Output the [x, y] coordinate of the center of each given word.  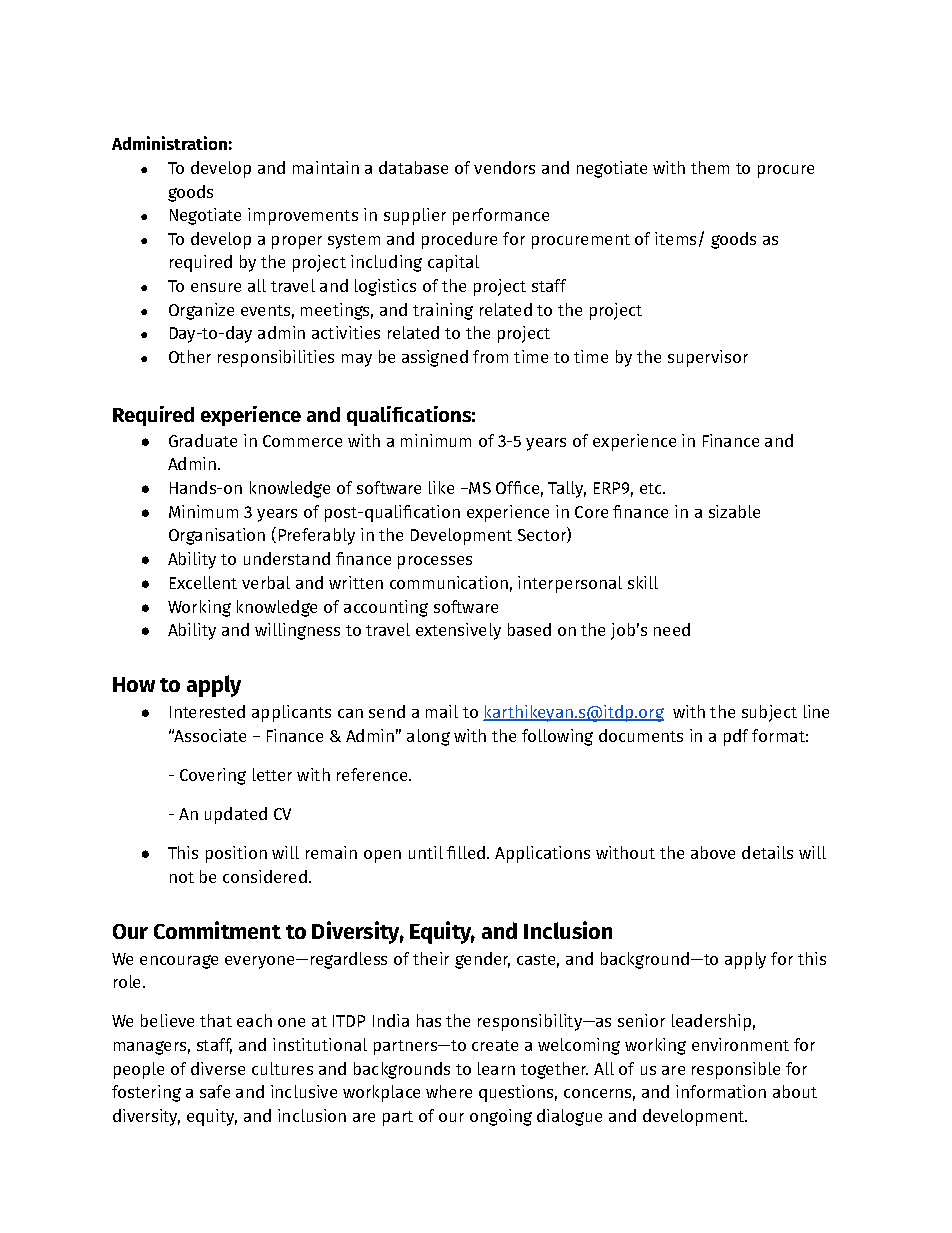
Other [190, 356]
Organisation [217, 536]
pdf [736, 737]
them [710, 167]
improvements [303, 216]
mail [442, 711]
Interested [207, 711]
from [490, 356]
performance [501, 216]
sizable [734, 511]
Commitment [217, 930]
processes [435, 562]
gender [482, 960]
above [713, 852]
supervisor [708, 358]
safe [215, 1091]
